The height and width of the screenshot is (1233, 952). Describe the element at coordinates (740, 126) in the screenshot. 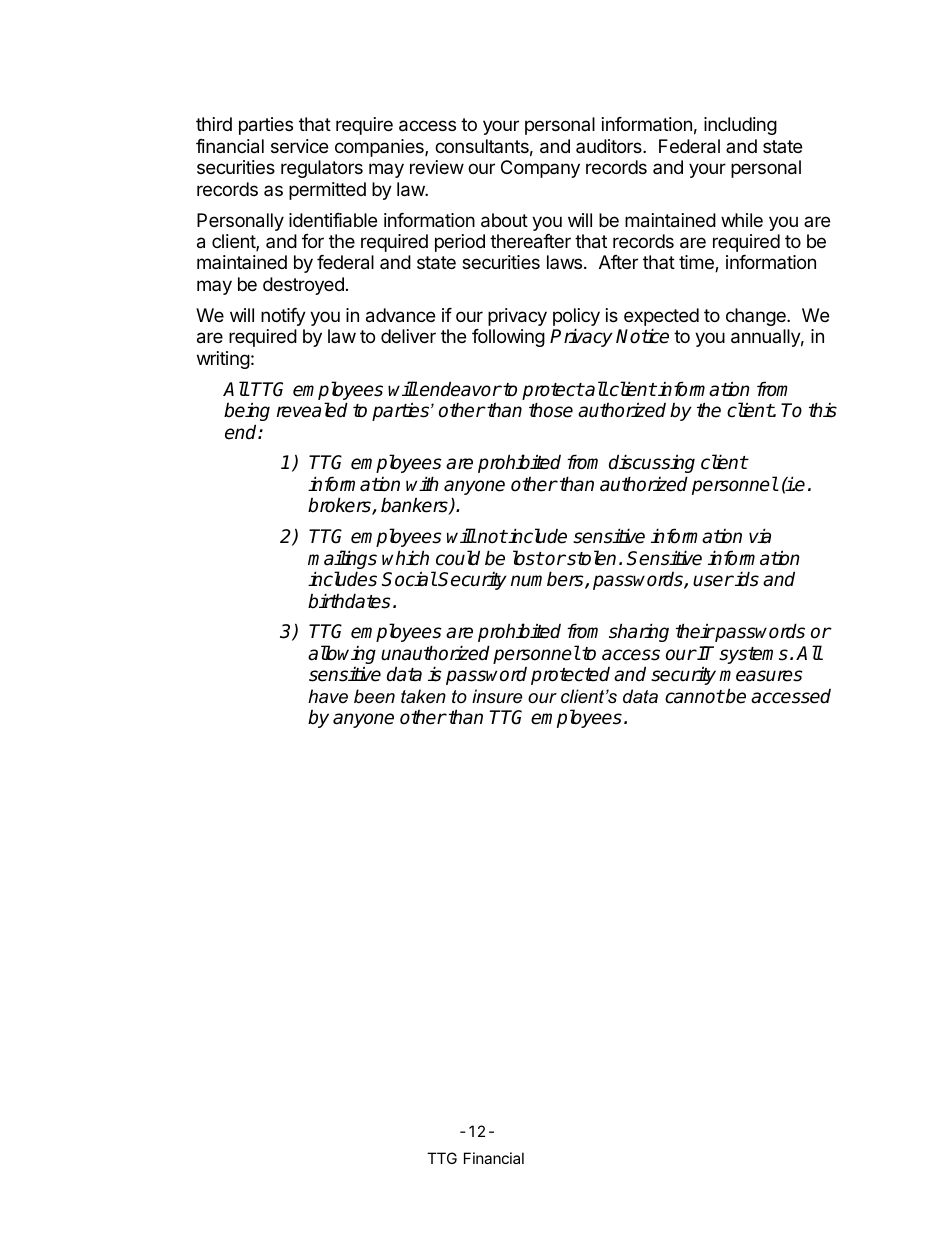

I see `including` at that location.
